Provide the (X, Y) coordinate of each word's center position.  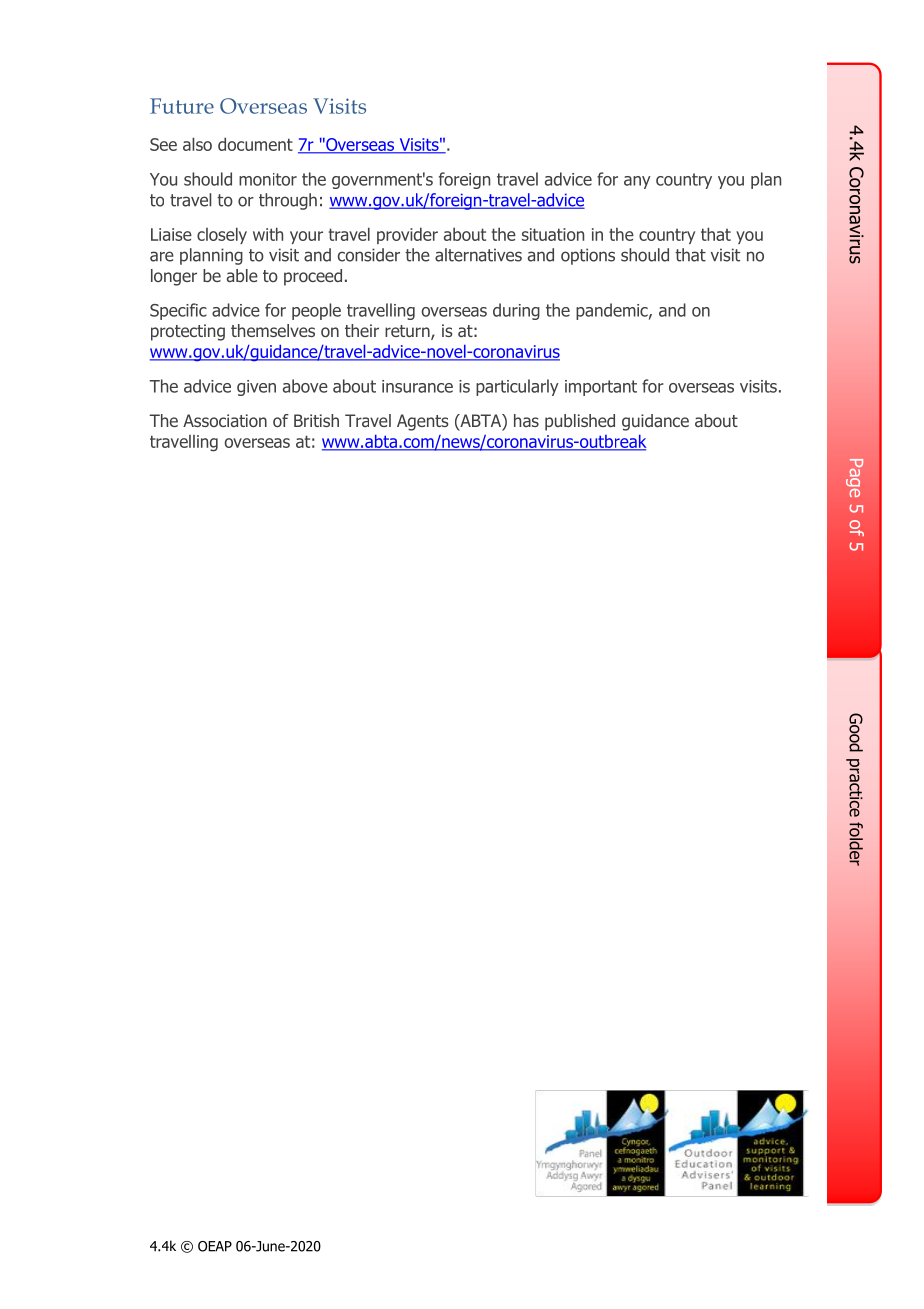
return (408, 332)
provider (407, 235)
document (255, 144)
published (580, 422)
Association (225, 420)
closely (222, 235)
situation (553, 234)
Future (182, 106)
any (637, 182)
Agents (423, 422)
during (516, 311)
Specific (178, 311)
